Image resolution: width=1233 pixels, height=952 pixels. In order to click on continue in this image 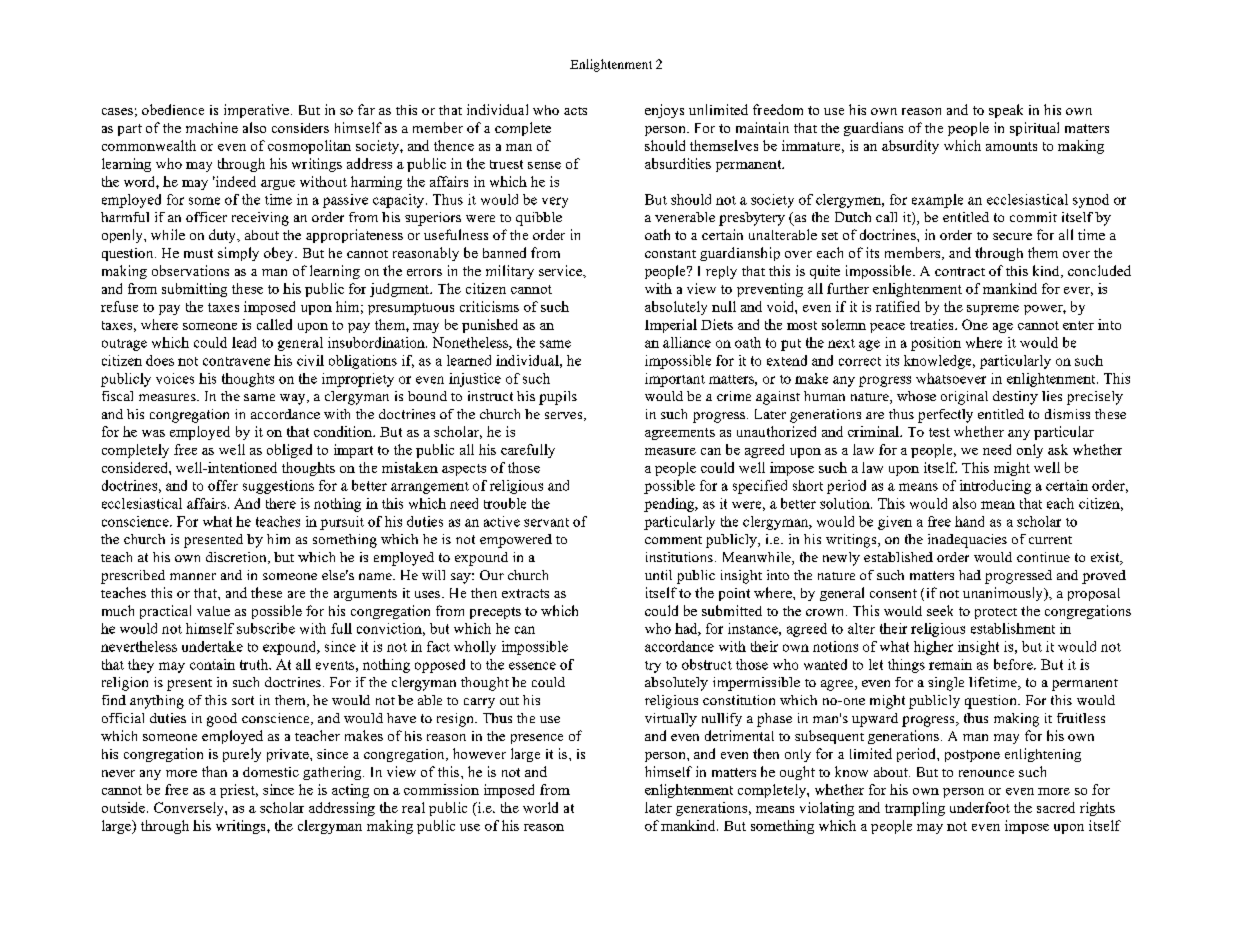, I will do `click(1043, 557)`.
